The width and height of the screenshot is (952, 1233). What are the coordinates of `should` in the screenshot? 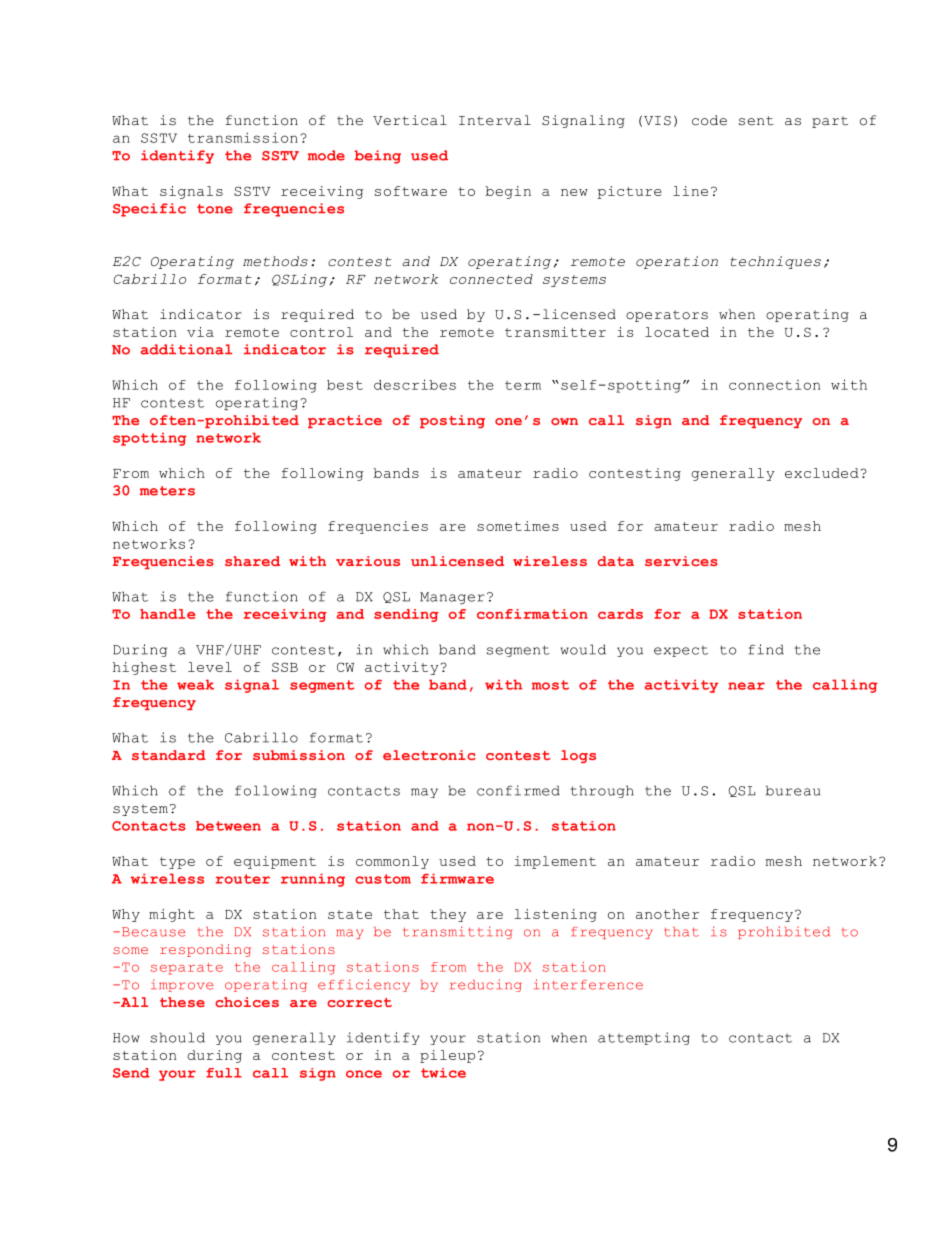 It's located at (178, 1037).
